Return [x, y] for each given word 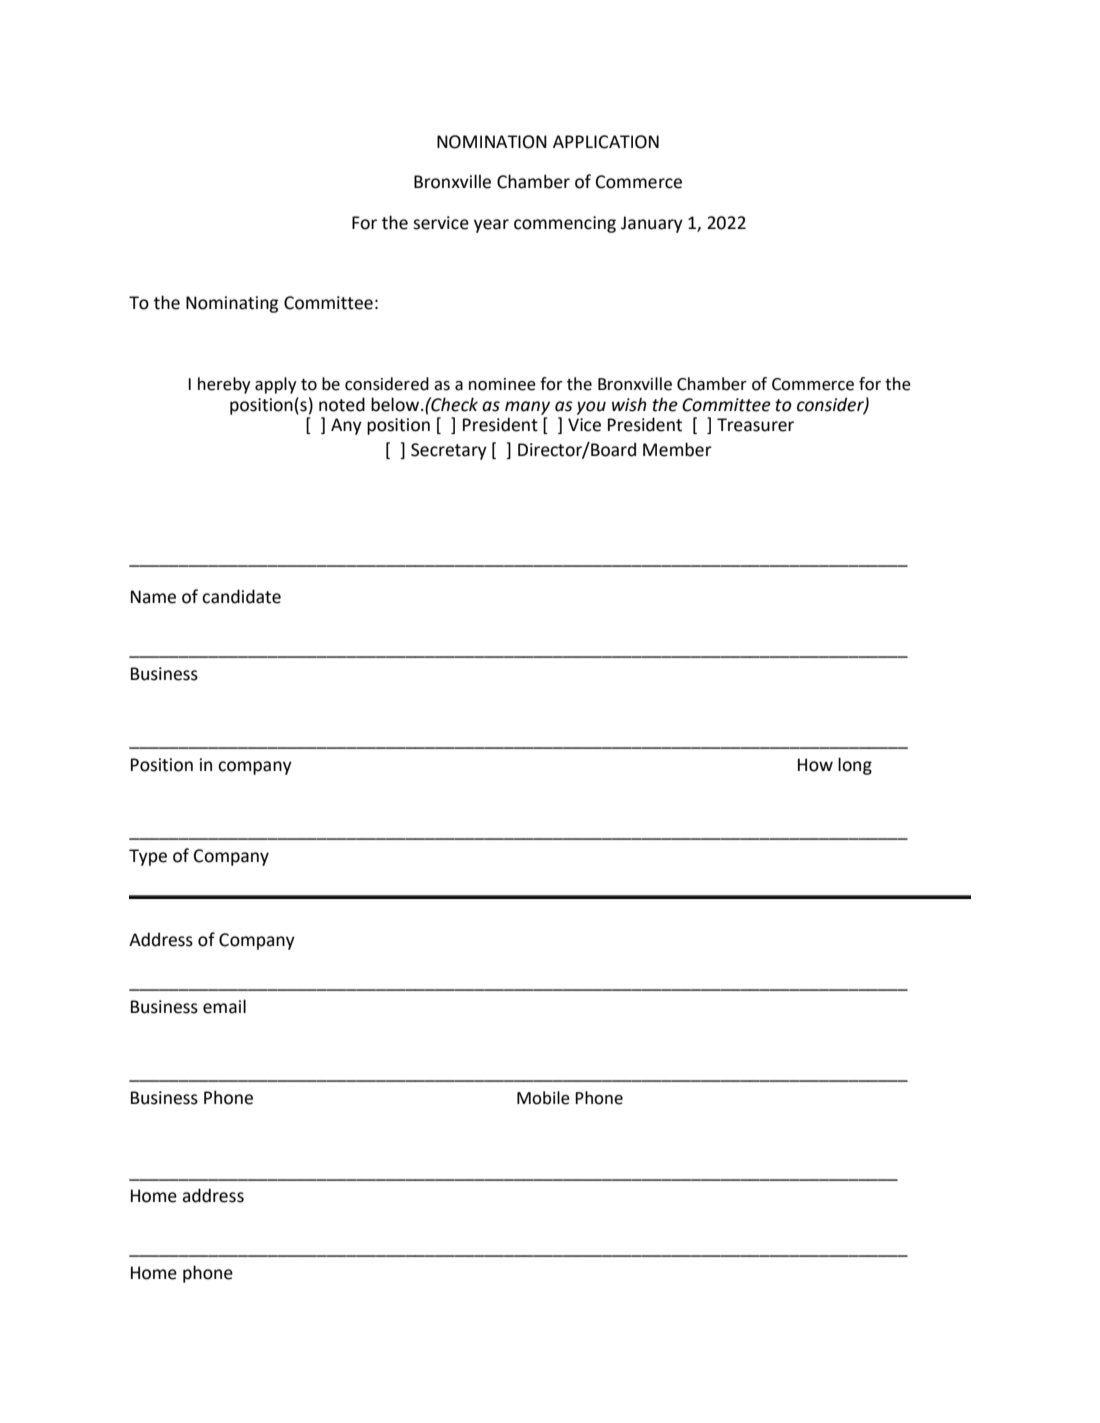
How [815, 765]
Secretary [449, 451]
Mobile [543, 1098]
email [224, 1006]
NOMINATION [492, 142]
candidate [241, 596]
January [652, 224]
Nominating [232, 304]
